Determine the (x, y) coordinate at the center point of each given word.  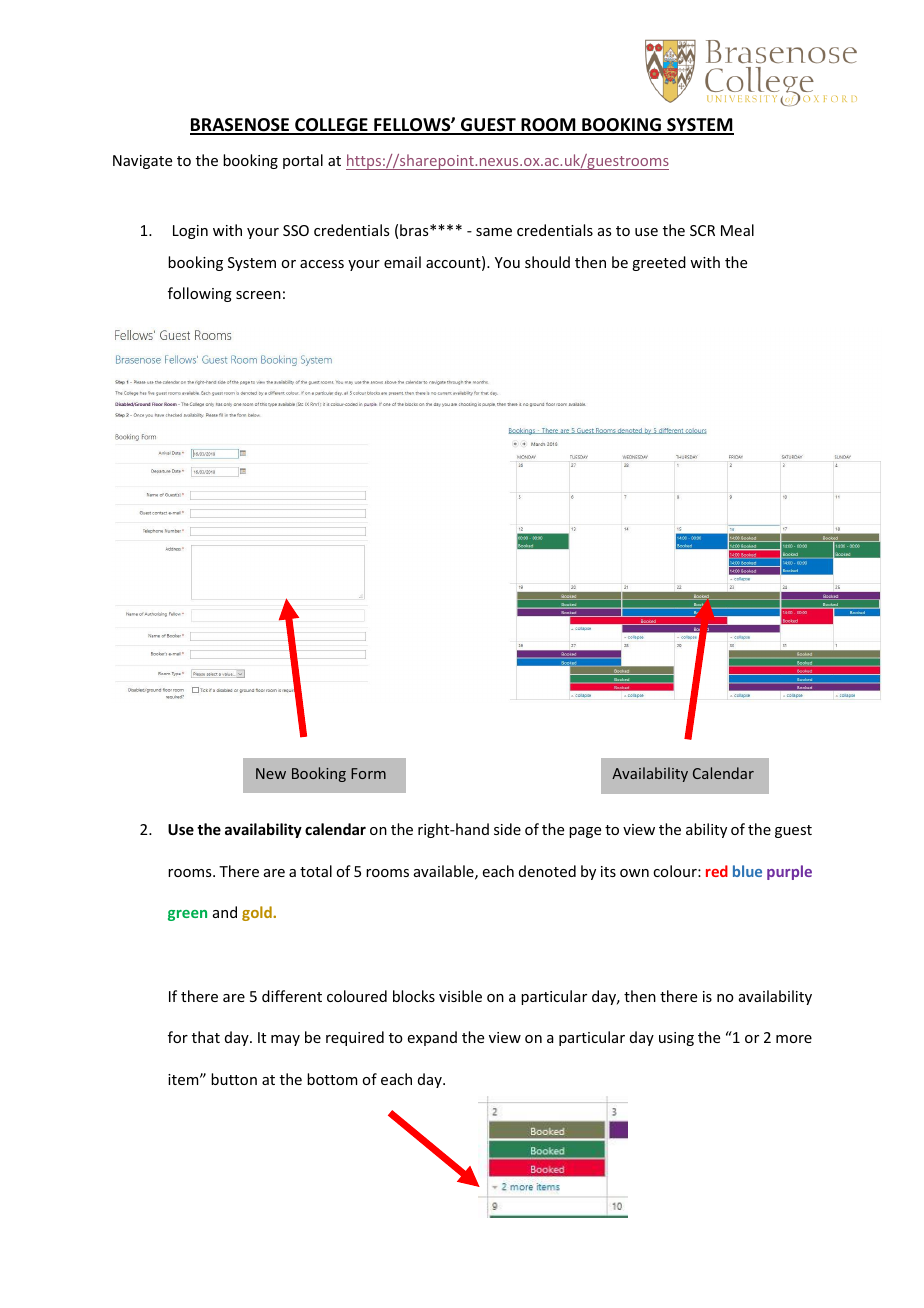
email (402, 262)
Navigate (142, 162)
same (494, 232)
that (206, 1037)
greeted (659, 263)
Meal (737, 230)
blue (747, 871)
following (200, 294)
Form (368, 773)
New (271, 773)
